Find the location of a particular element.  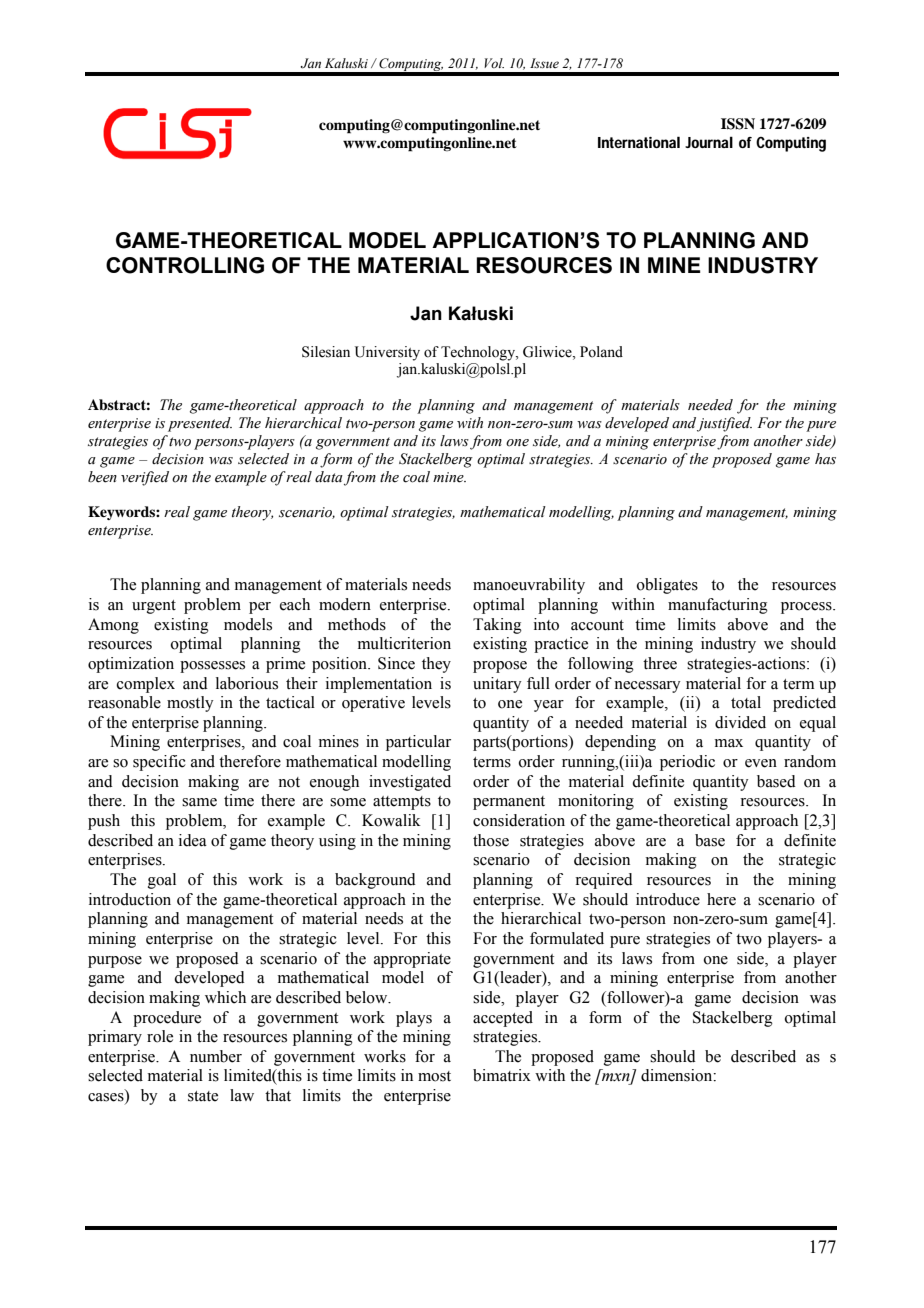

accepted is located at coordinates (503, 1019).
